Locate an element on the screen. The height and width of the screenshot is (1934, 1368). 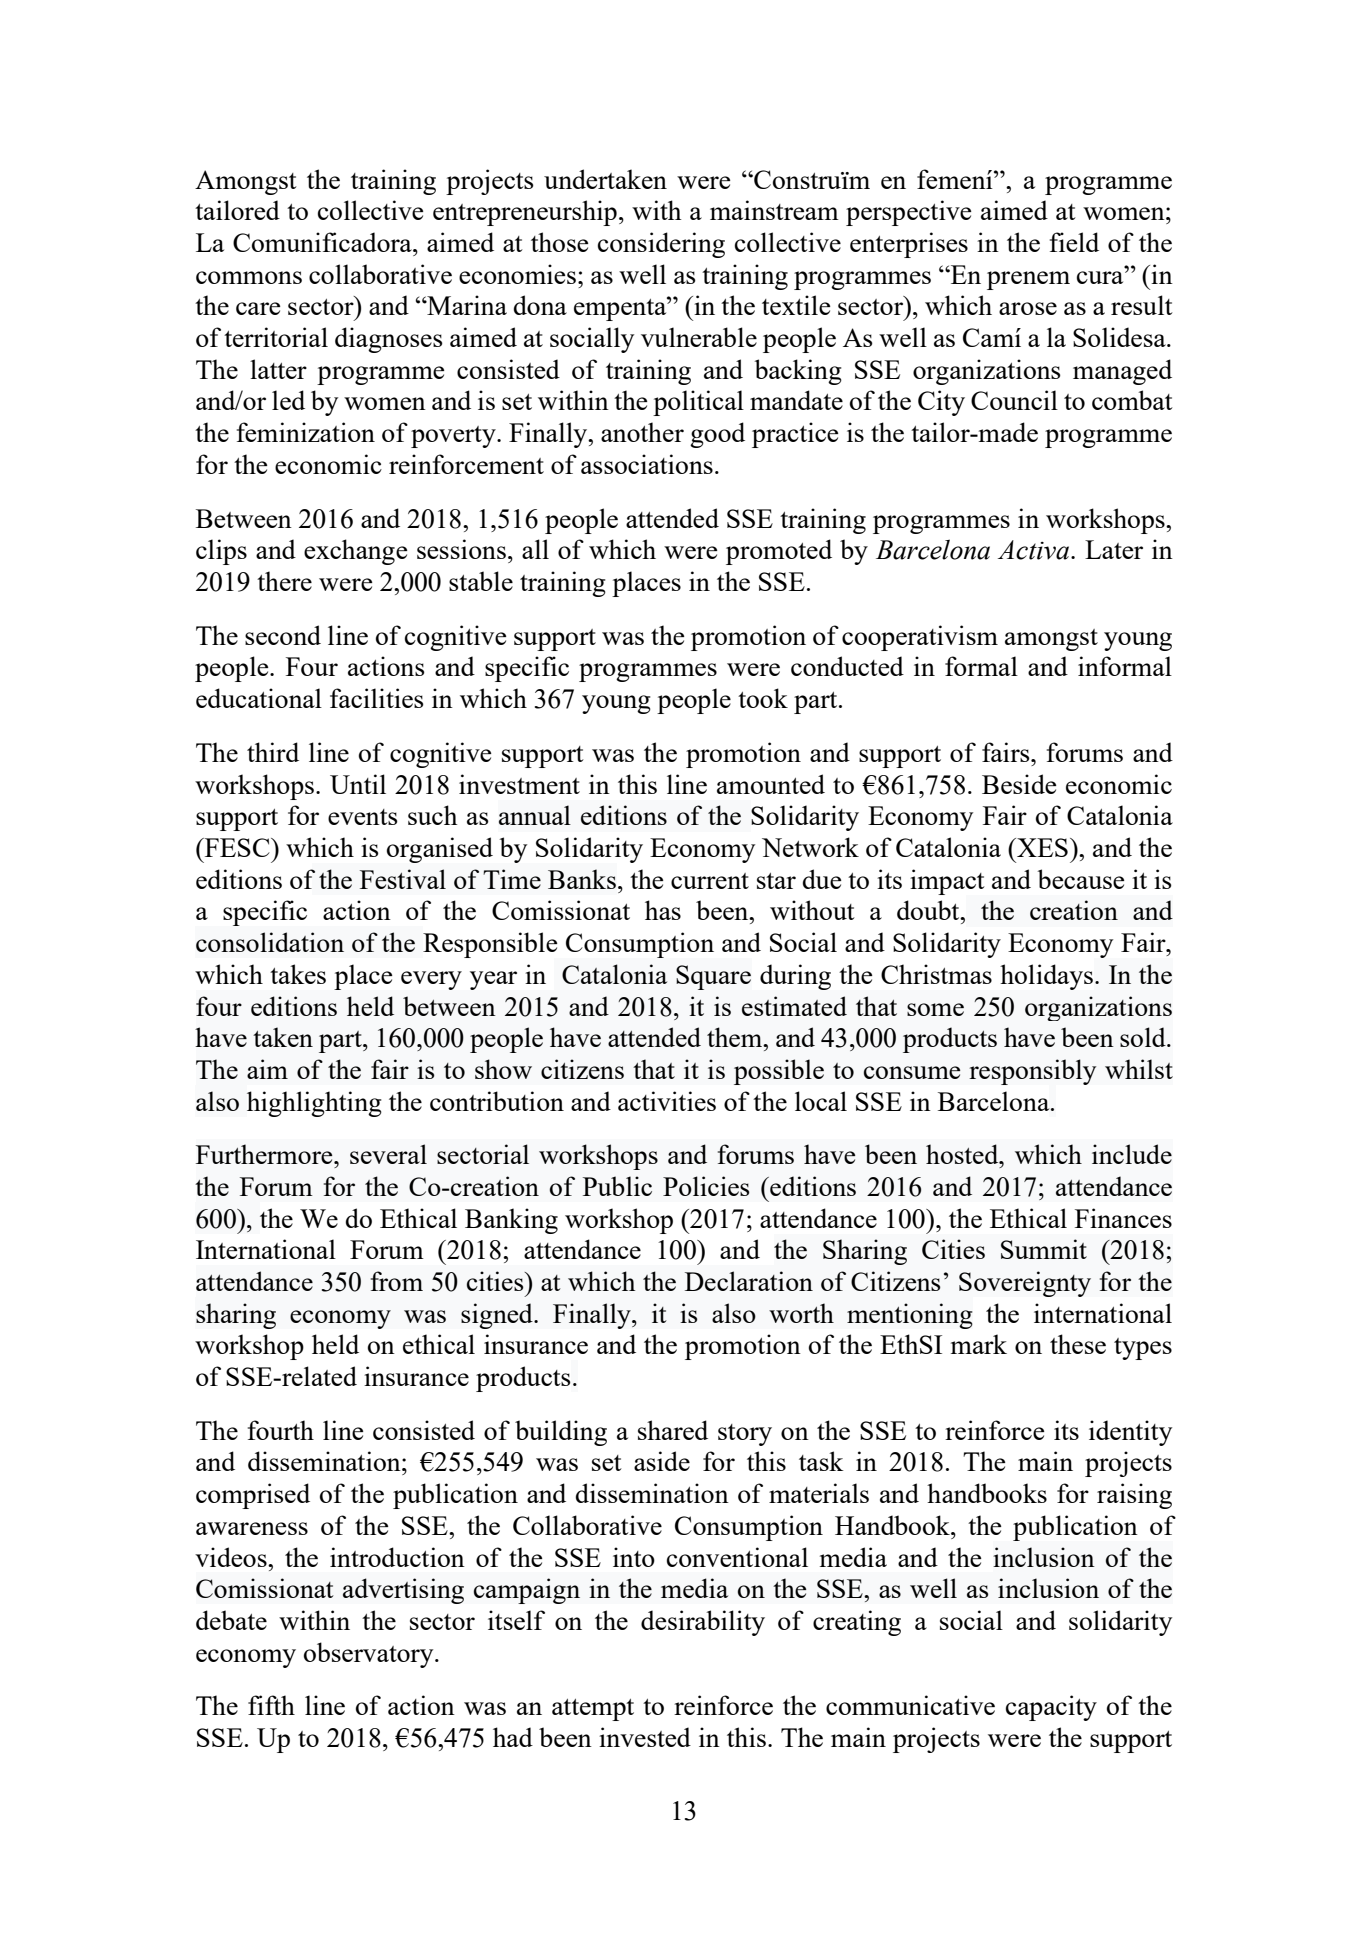
took is located at coordinates (763, 698).
